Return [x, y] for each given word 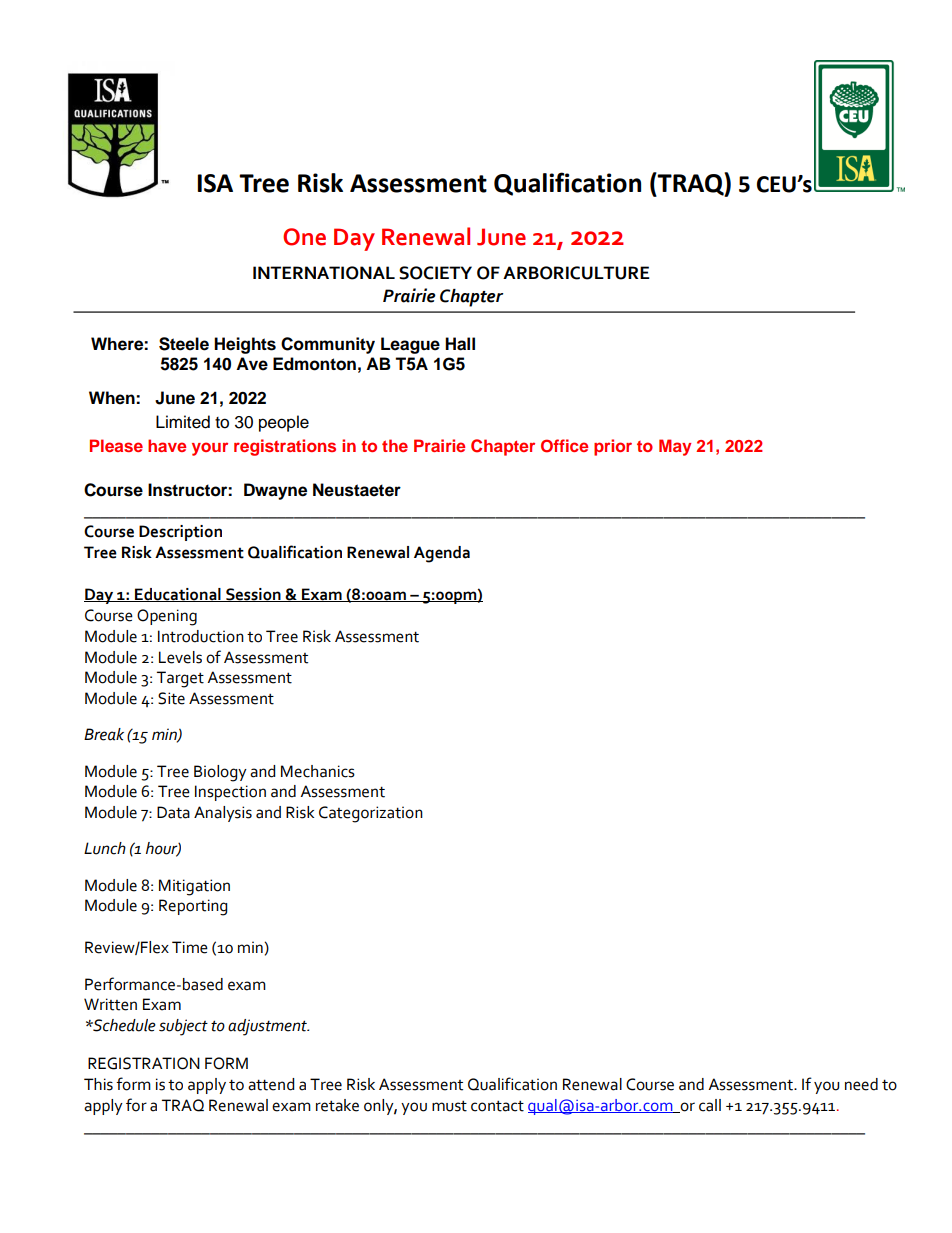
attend [271, 1084]
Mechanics [318, 771]
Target [180, 679]
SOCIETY [435, 273]
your [210, 449]
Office [564, 446]
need [861, 1084]
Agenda [442, 554]
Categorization [371, 814]
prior [613, 447]
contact [497, 1106]
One [304, 237]
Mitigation [194, 887]
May [675, 447]
